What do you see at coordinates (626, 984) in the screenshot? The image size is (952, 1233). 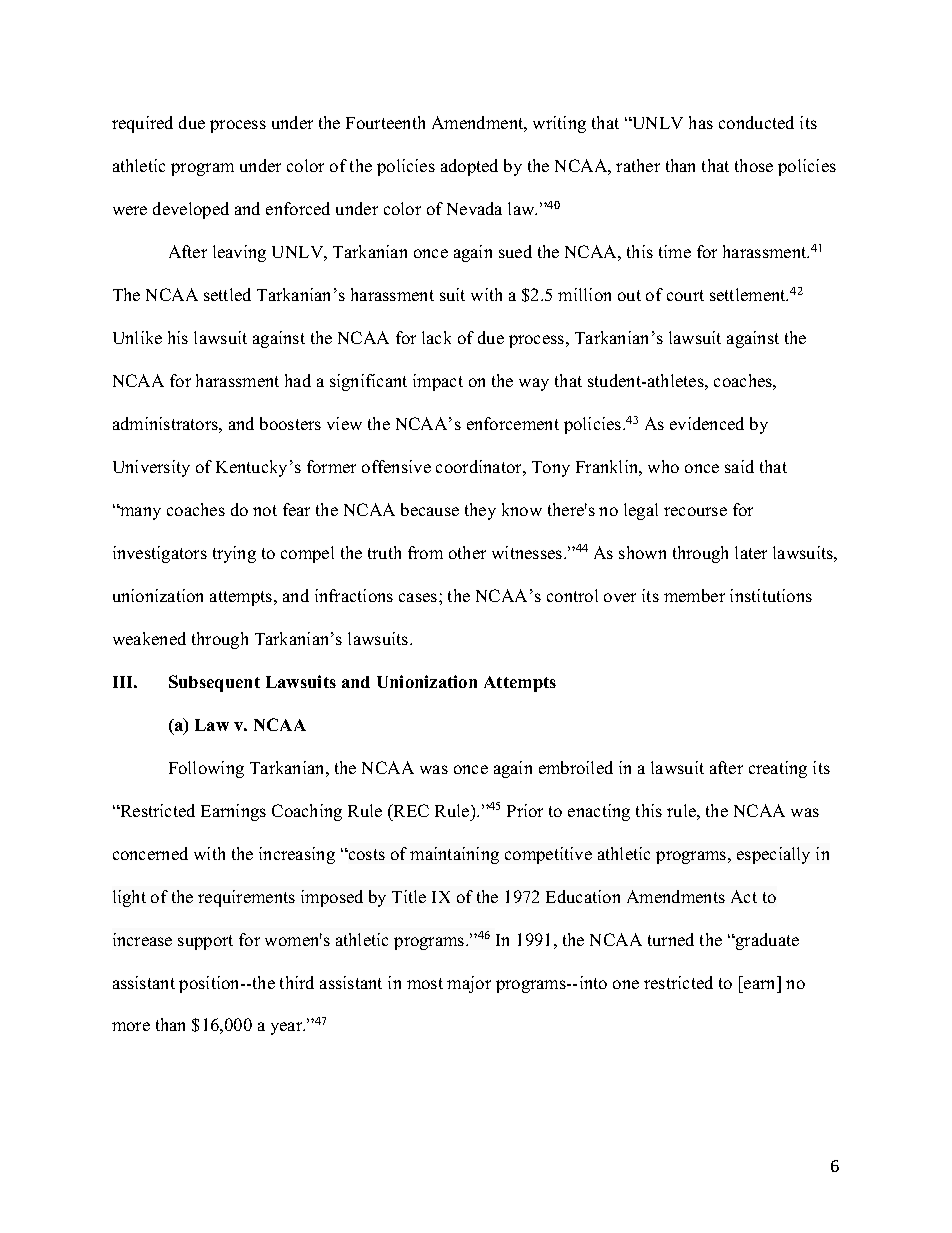 I see `one` at bounding box center [626, 984].
